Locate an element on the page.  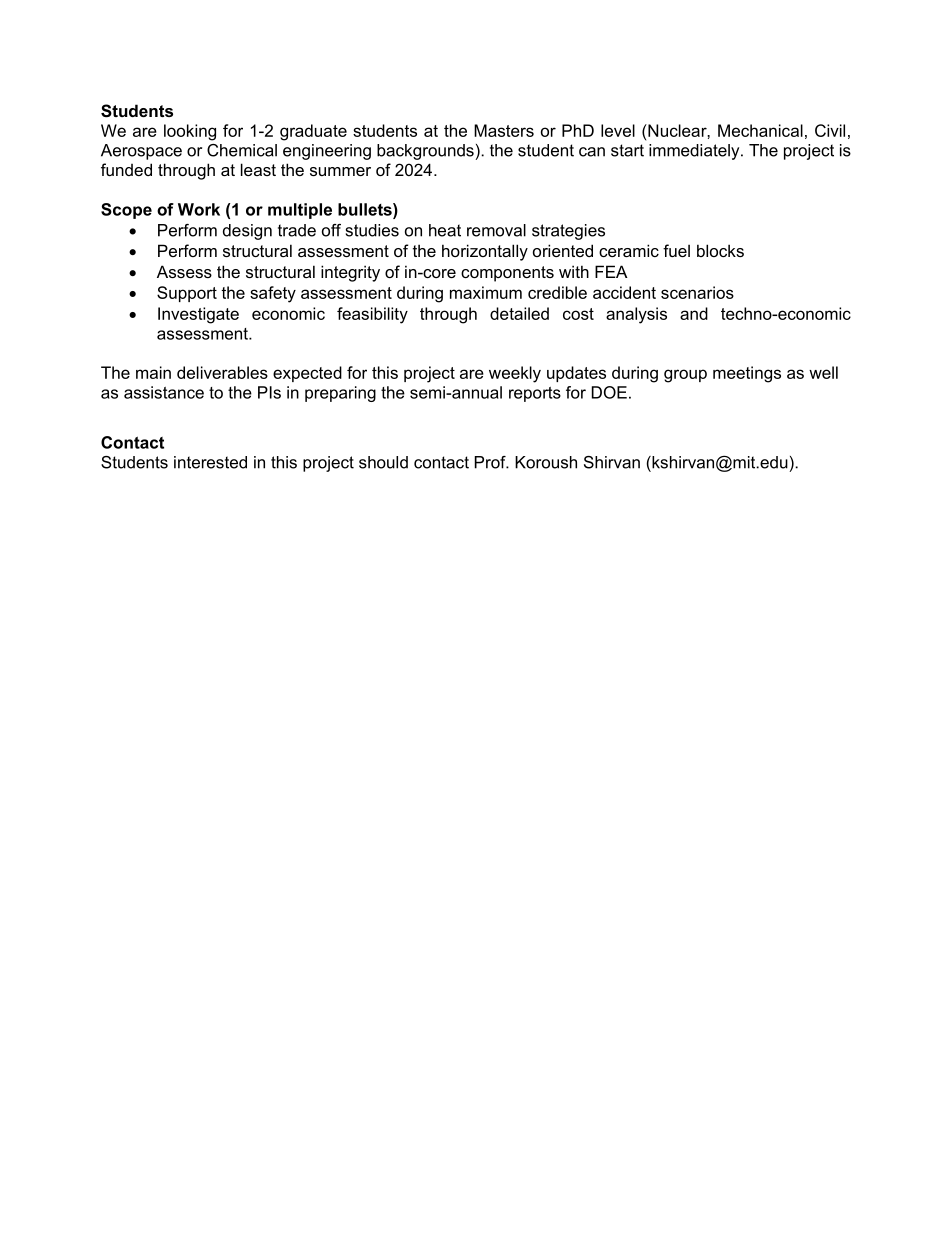
meetings is located at coordinates (747, 374).
